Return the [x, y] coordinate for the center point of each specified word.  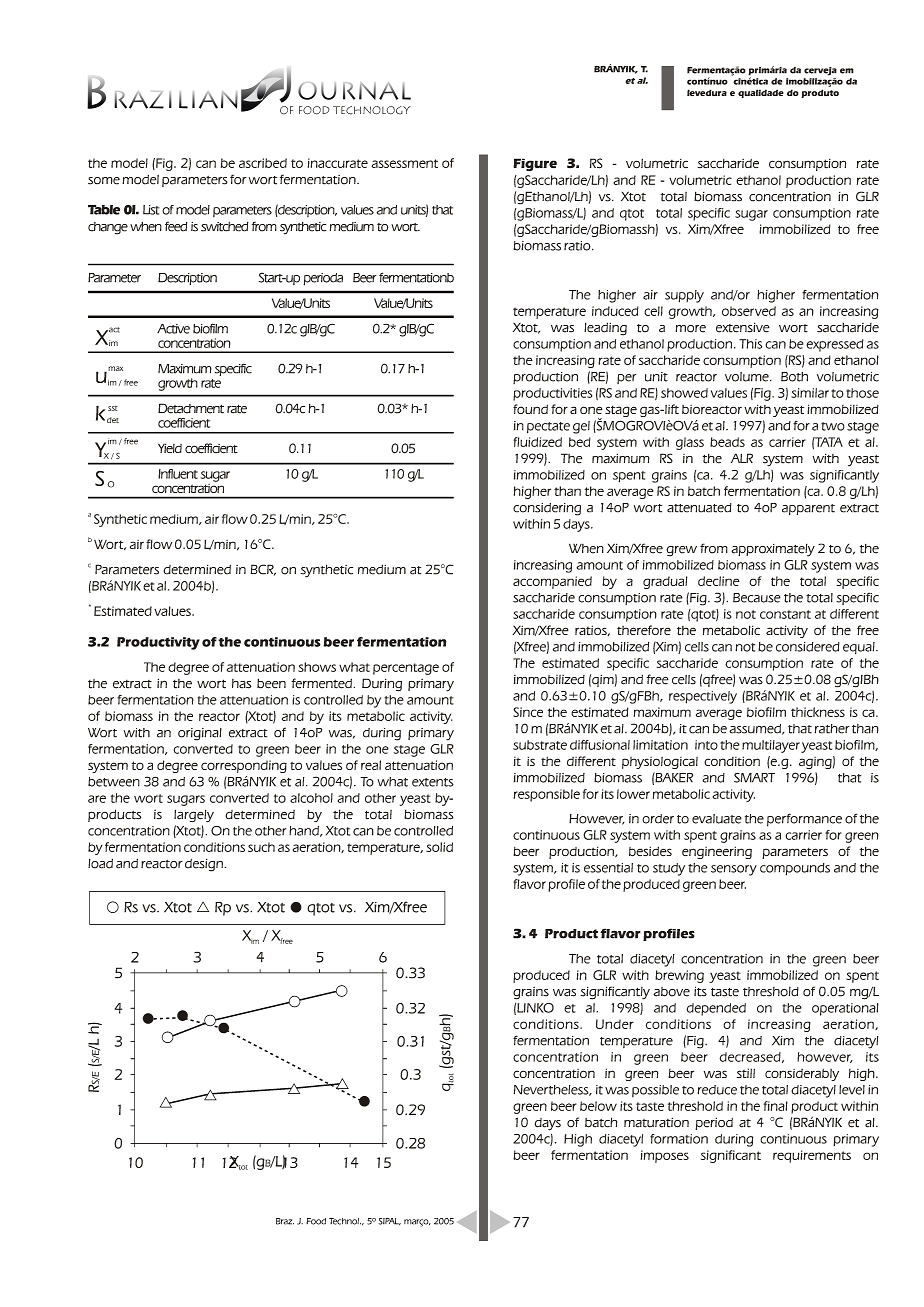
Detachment [191, 408]
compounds [795, 869]
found [530, 409]
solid [439, 847]
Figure [535, 164]
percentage [406, 669]
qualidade [761, 93]
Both [794, 377]
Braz [285, 1221]
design [205, 865]
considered [808, 647]
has [241, 684]
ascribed [263, 163]
